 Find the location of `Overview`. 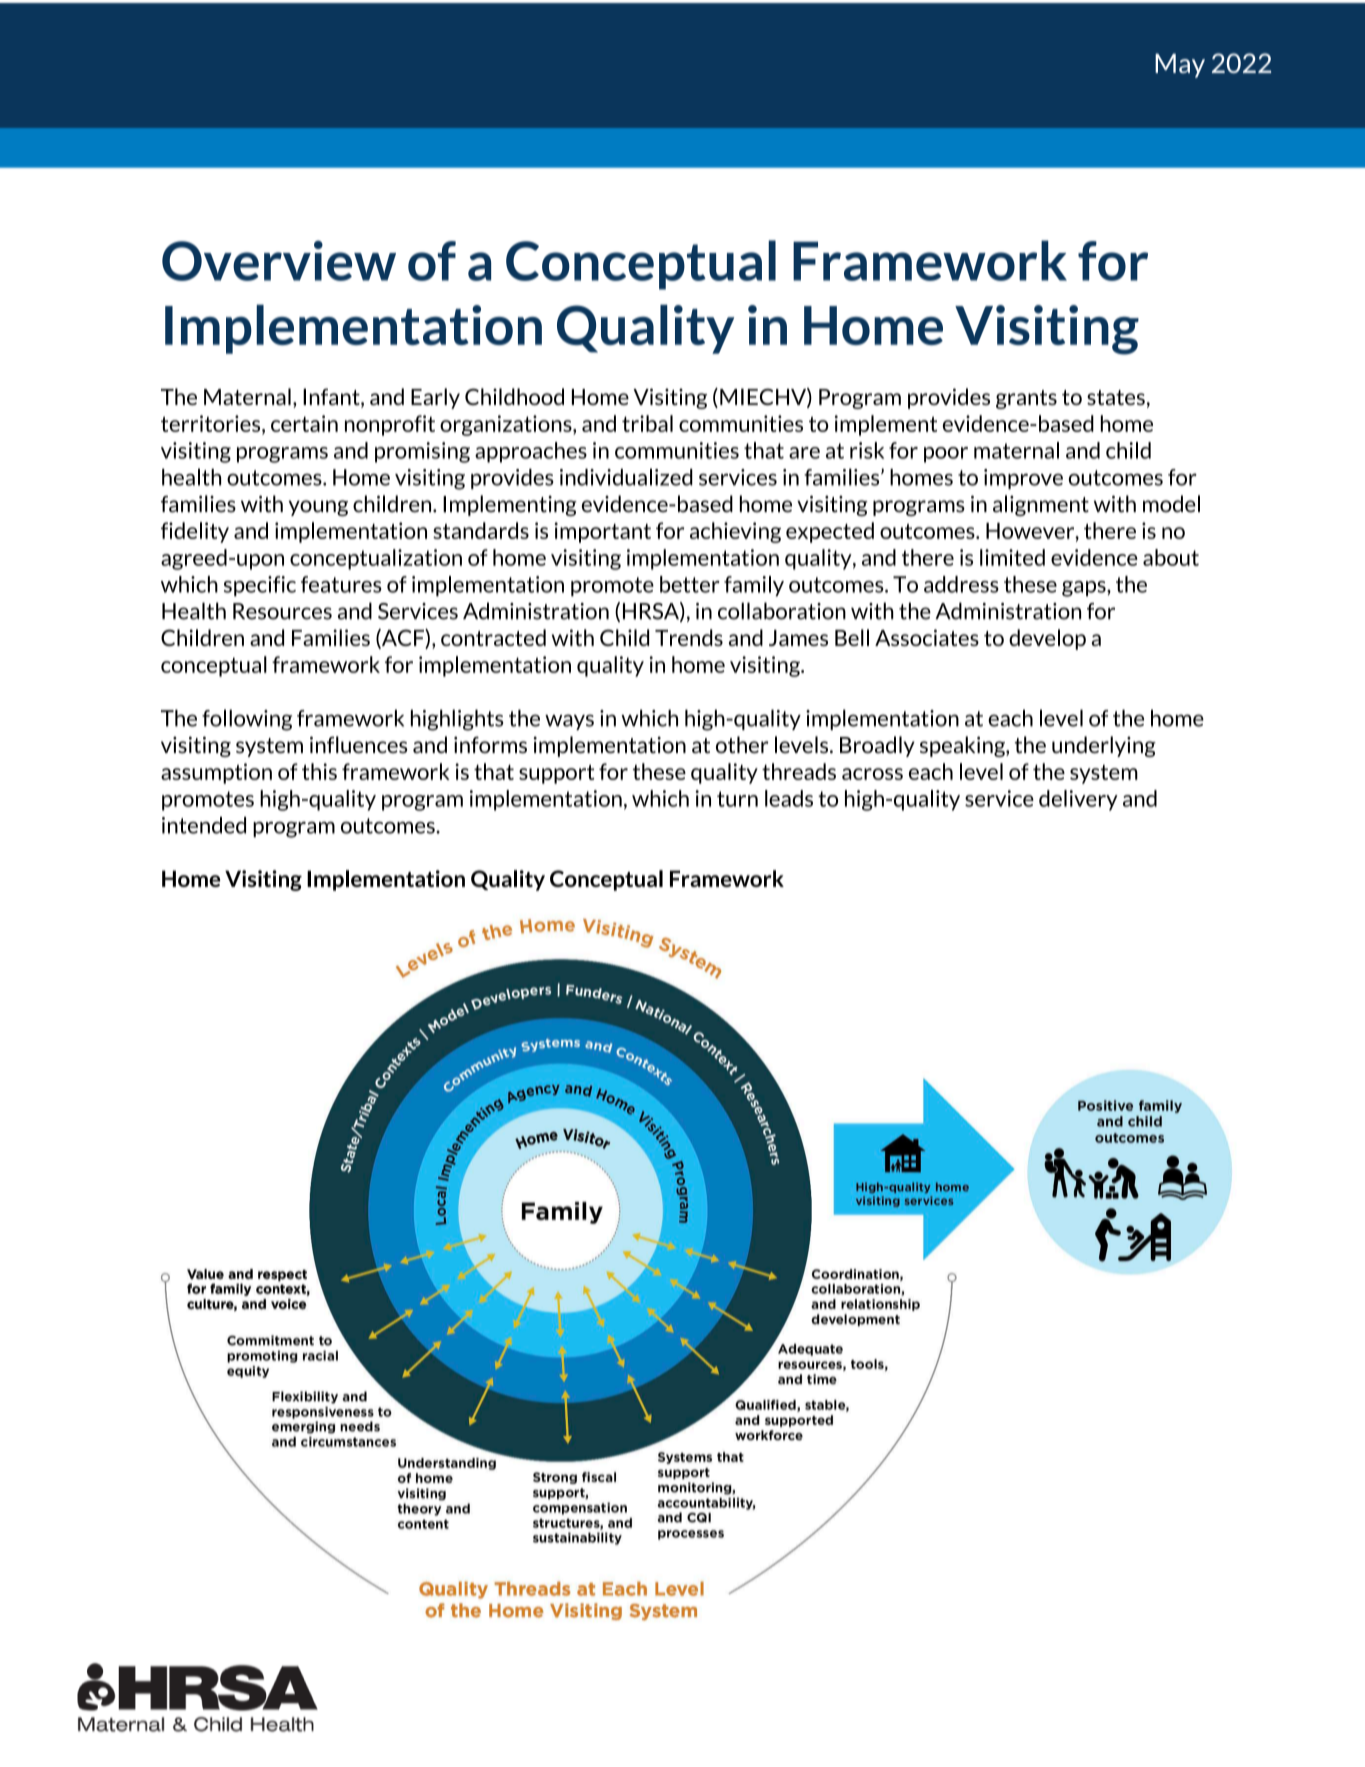

Overview is located at coordinates (279, 260).
